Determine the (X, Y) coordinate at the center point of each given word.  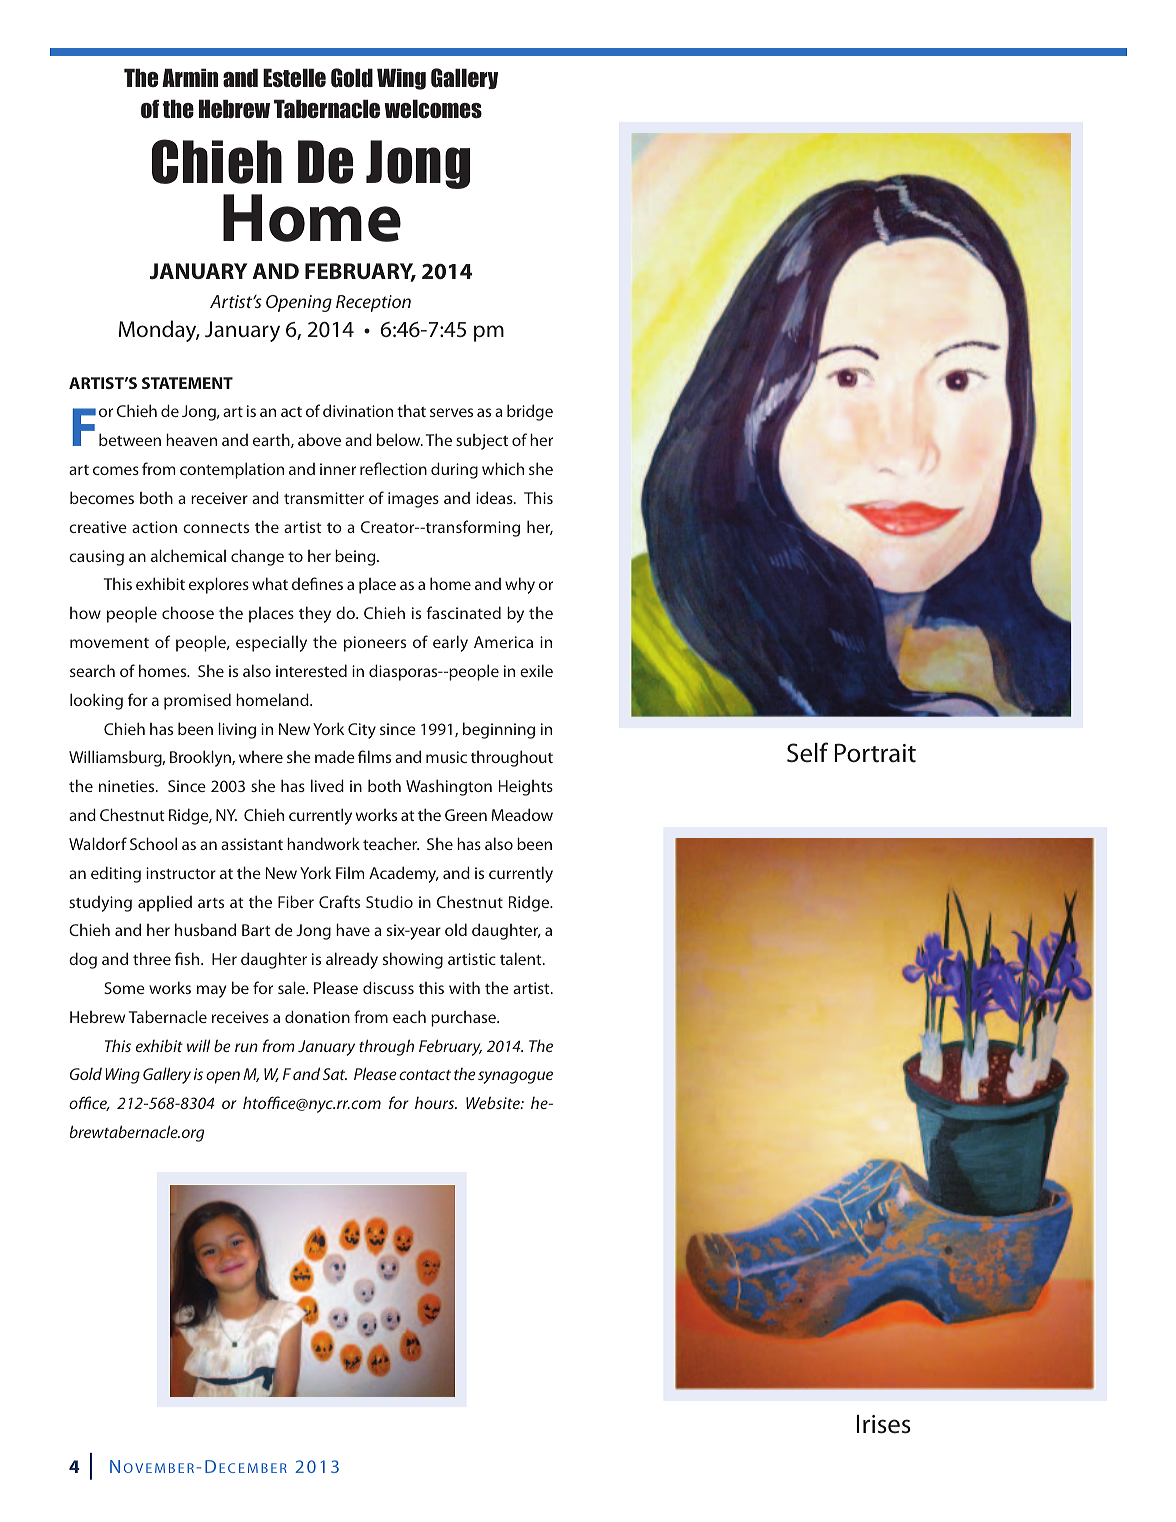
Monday (159, 331)
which (503, 468)
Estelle (294, 78)
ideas (495, 497)
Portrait (875, 753)
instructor (181, 873)
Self (807, 752)
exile (536, 670)
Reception (373, 303)
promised (197, 701)
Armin (190, 77)
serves (451, 412)
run (246, 1047)
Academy (404, 874)
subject (482, 442)
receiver (219, 498)
